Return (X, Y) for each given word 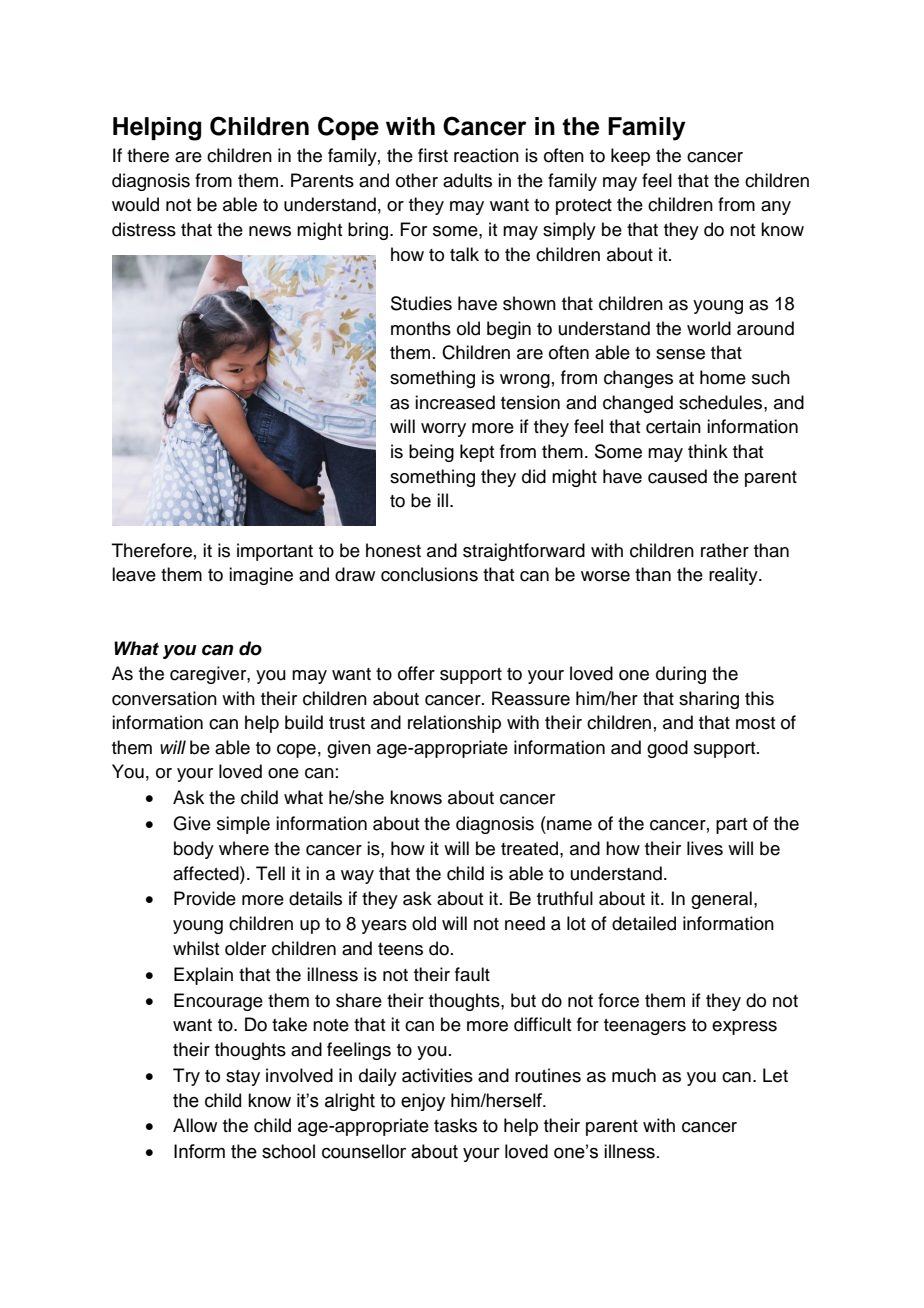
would (135, 204)
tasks (455, 1125)
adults (467, 180)
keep (630, 157)
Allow (195, 1125)
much (634, 1075)
